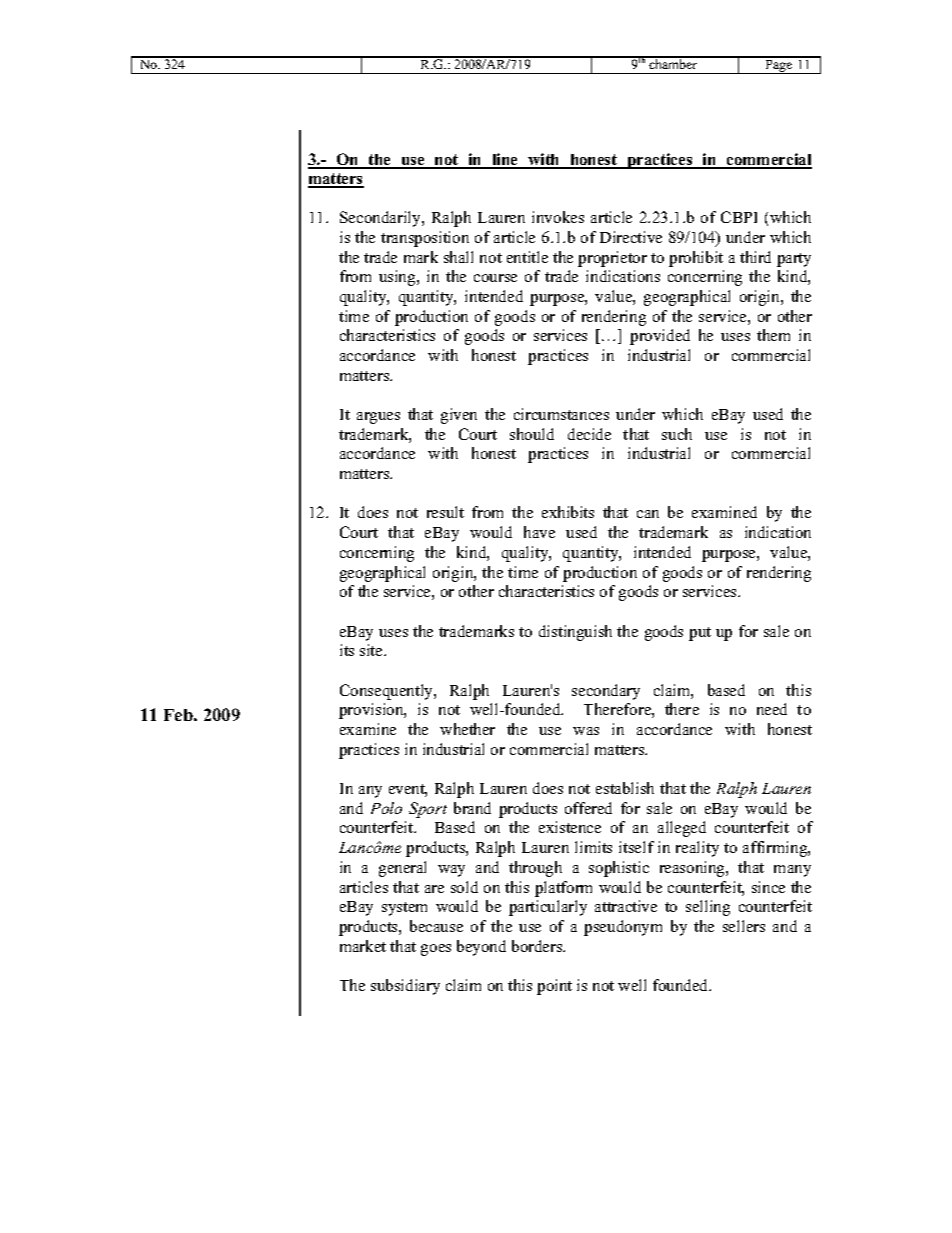  Describe the element at coordinates (744, 926) in the image. I see `sellers` at that location.
